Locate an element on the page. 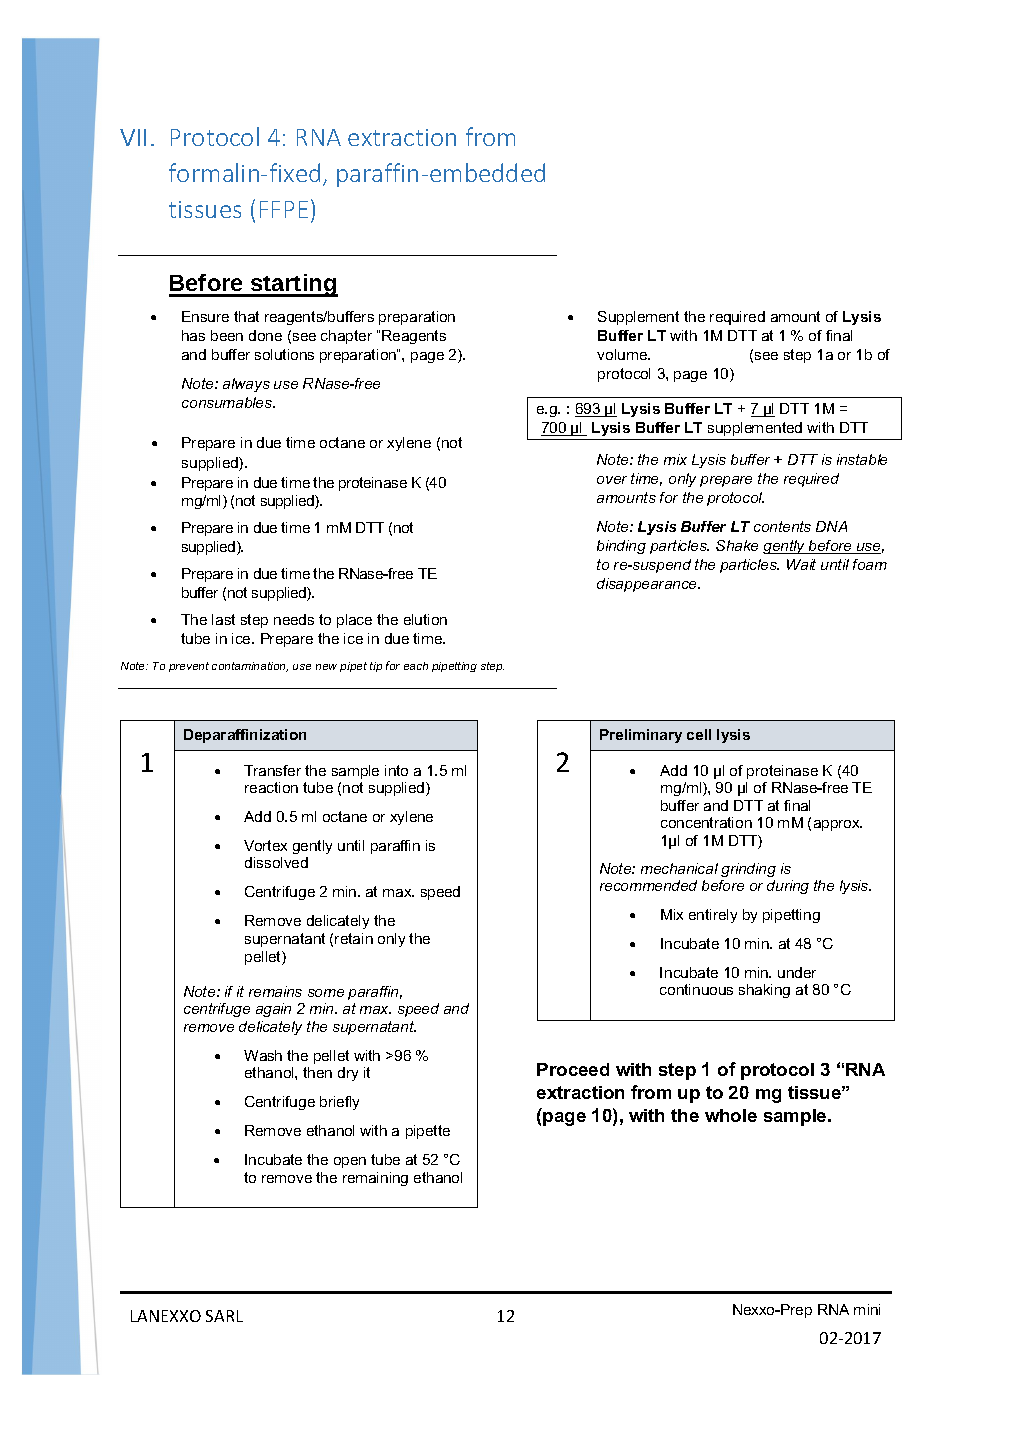 The height and width of the page is (1433, 1013). starting is located at coordinates (293, 285).
